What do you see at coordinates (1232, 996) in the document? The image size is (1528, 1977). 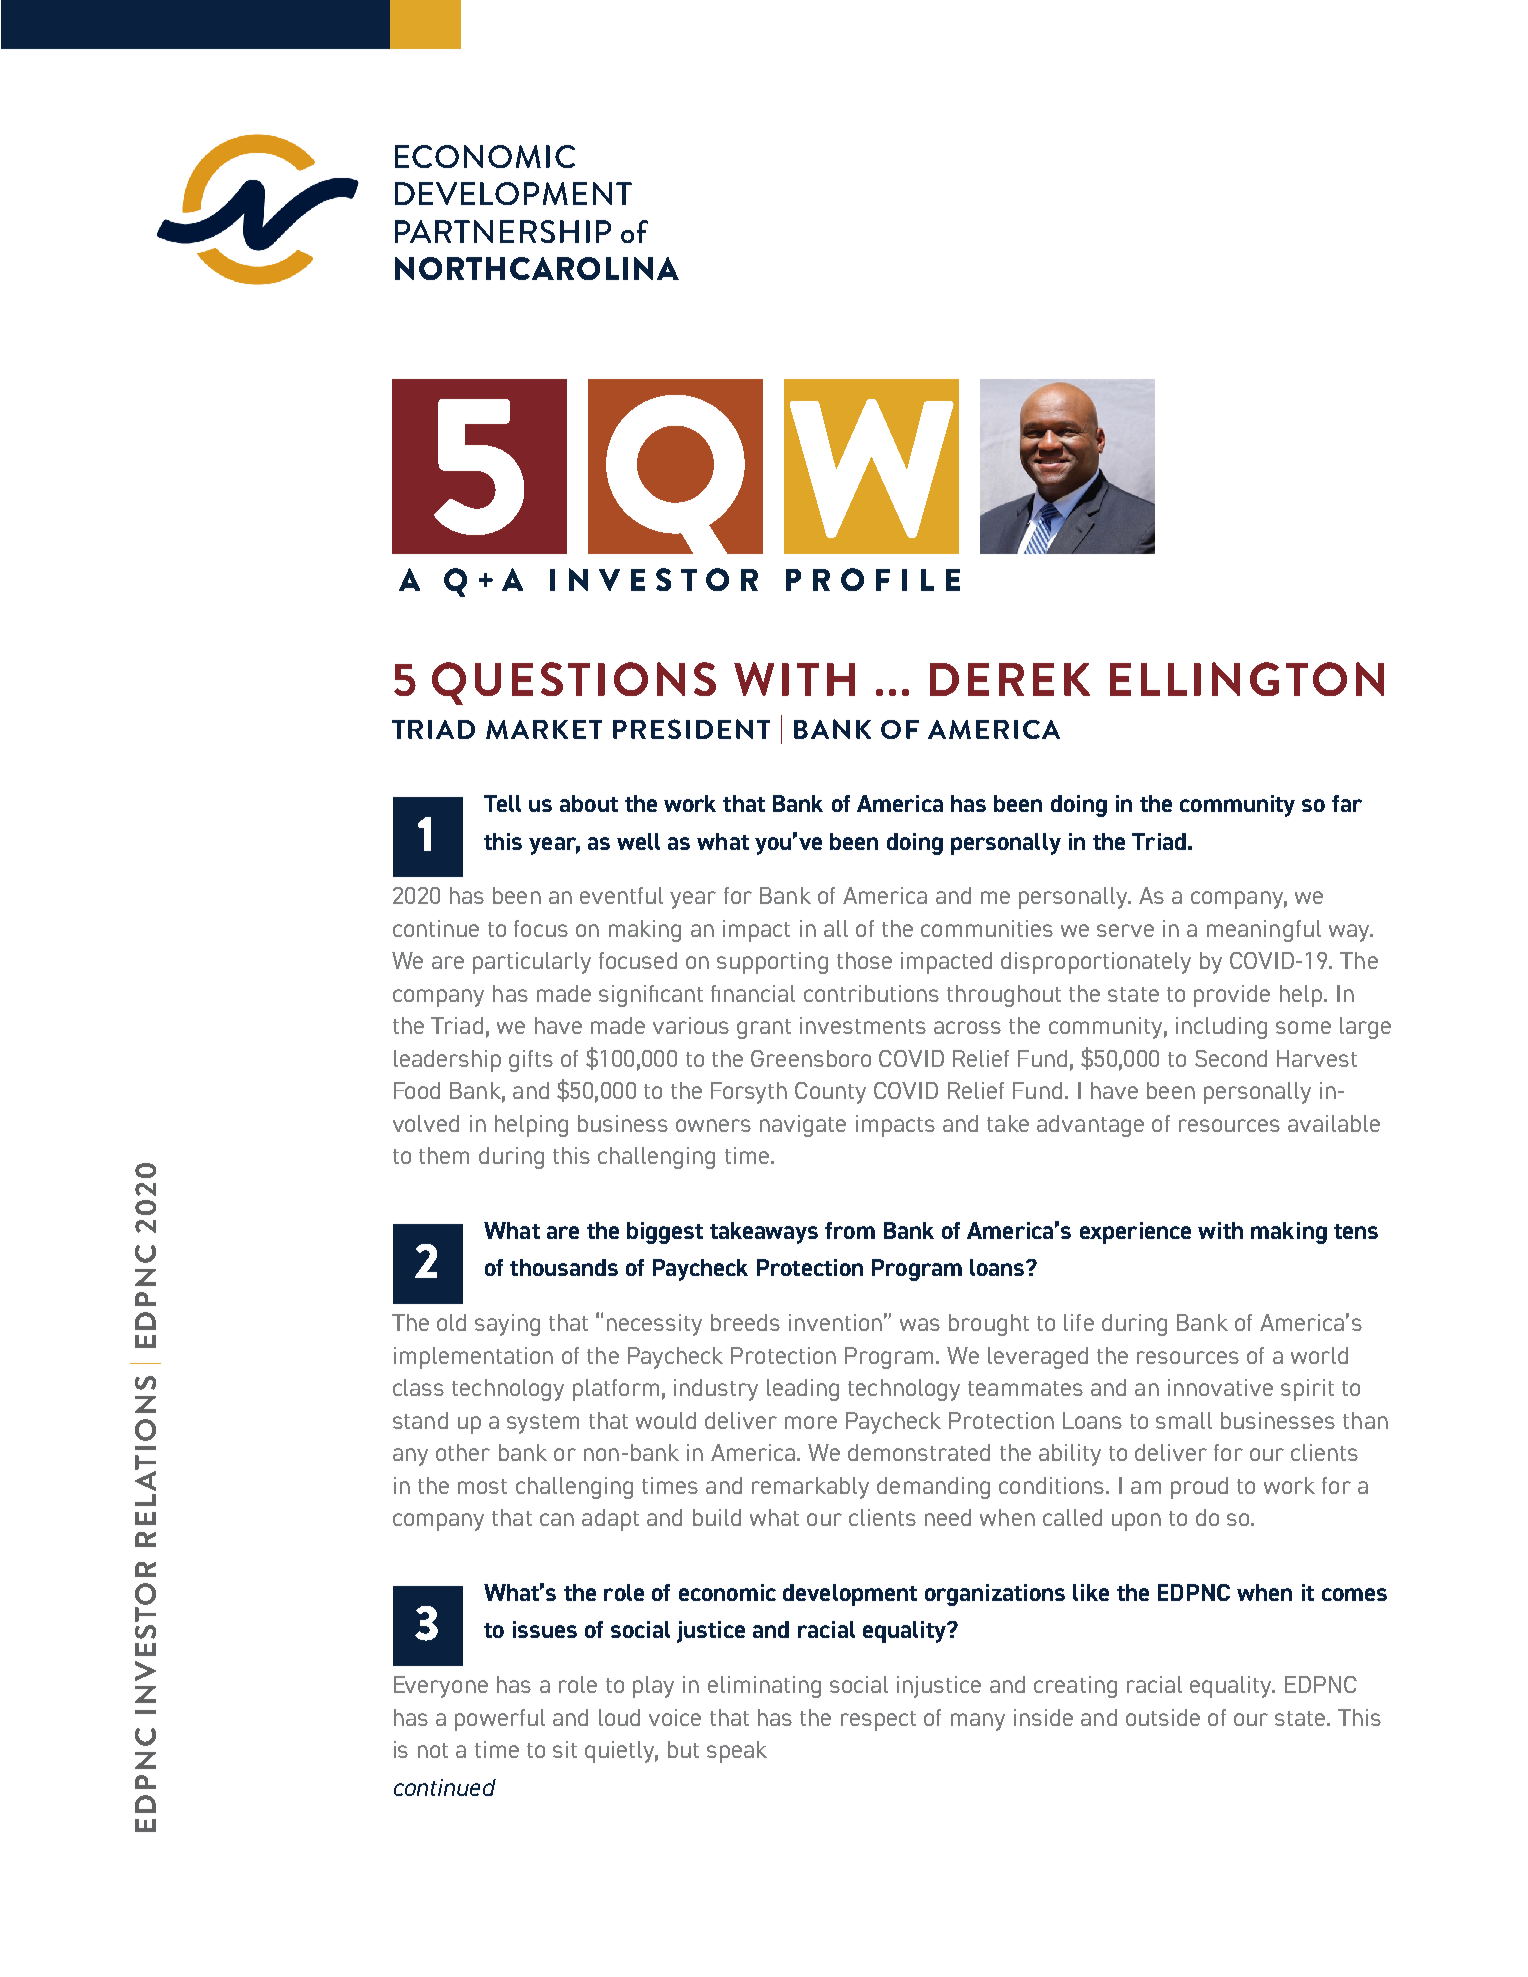 I see `provide` at bounding box center [1232, 996].
